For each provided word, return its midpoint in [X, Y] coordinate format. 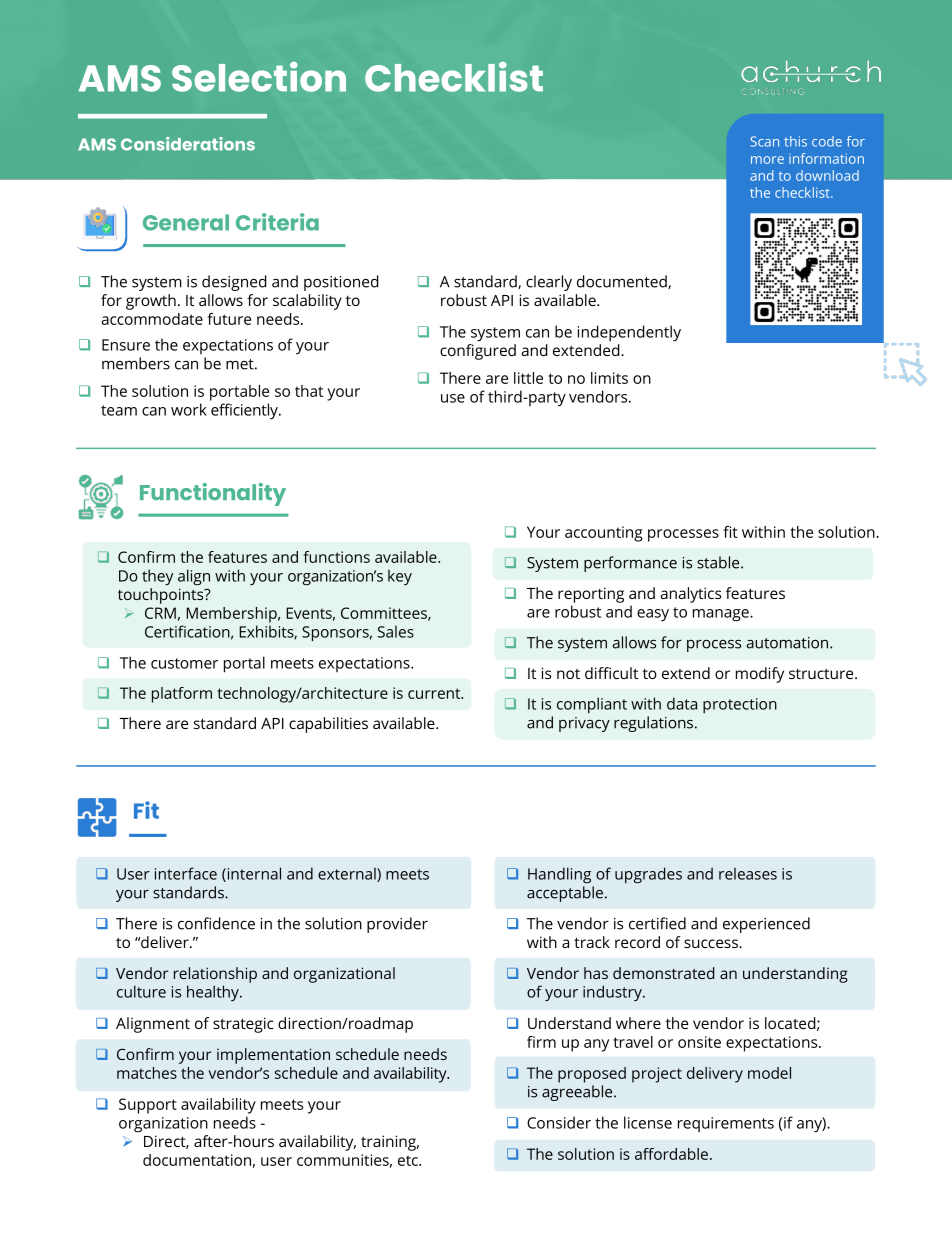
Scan [764, 141]
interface [186, 873]
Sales [396, 631]
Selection [259, 77]
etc [409, 1160]
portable [239, 393]
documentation [197, 1160]
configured [478, 352]
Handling [559, 875]
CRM [160, 613]
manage [722, 615]
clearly [549, 283]
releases [748, 873]
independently [629, 333]
